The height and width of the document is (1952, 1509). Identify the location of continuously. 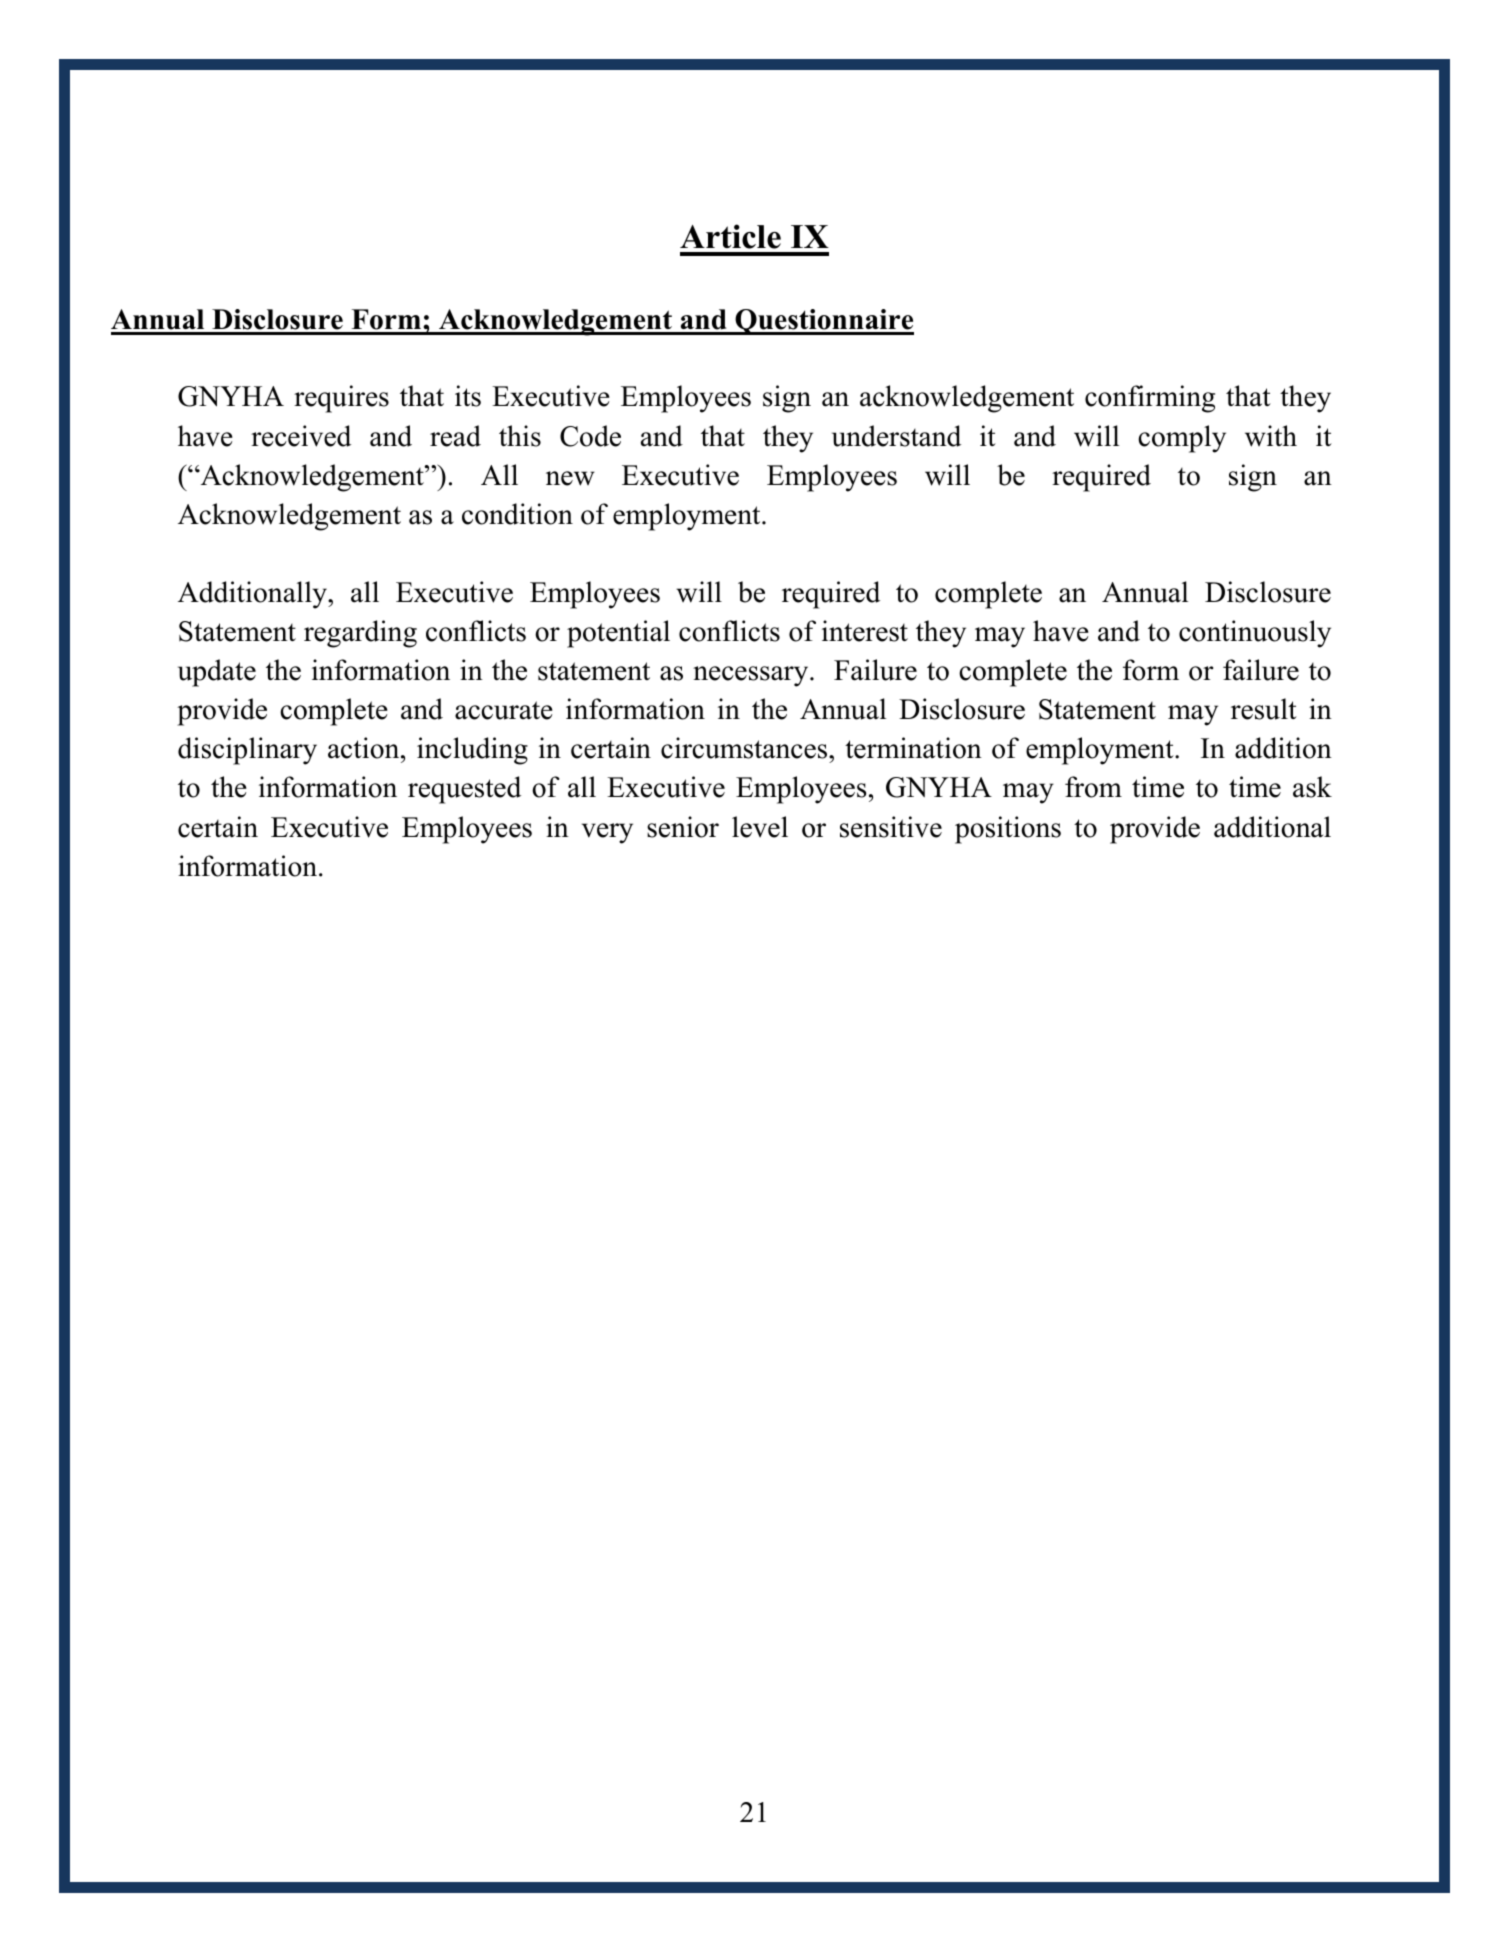
(1255, 634).
